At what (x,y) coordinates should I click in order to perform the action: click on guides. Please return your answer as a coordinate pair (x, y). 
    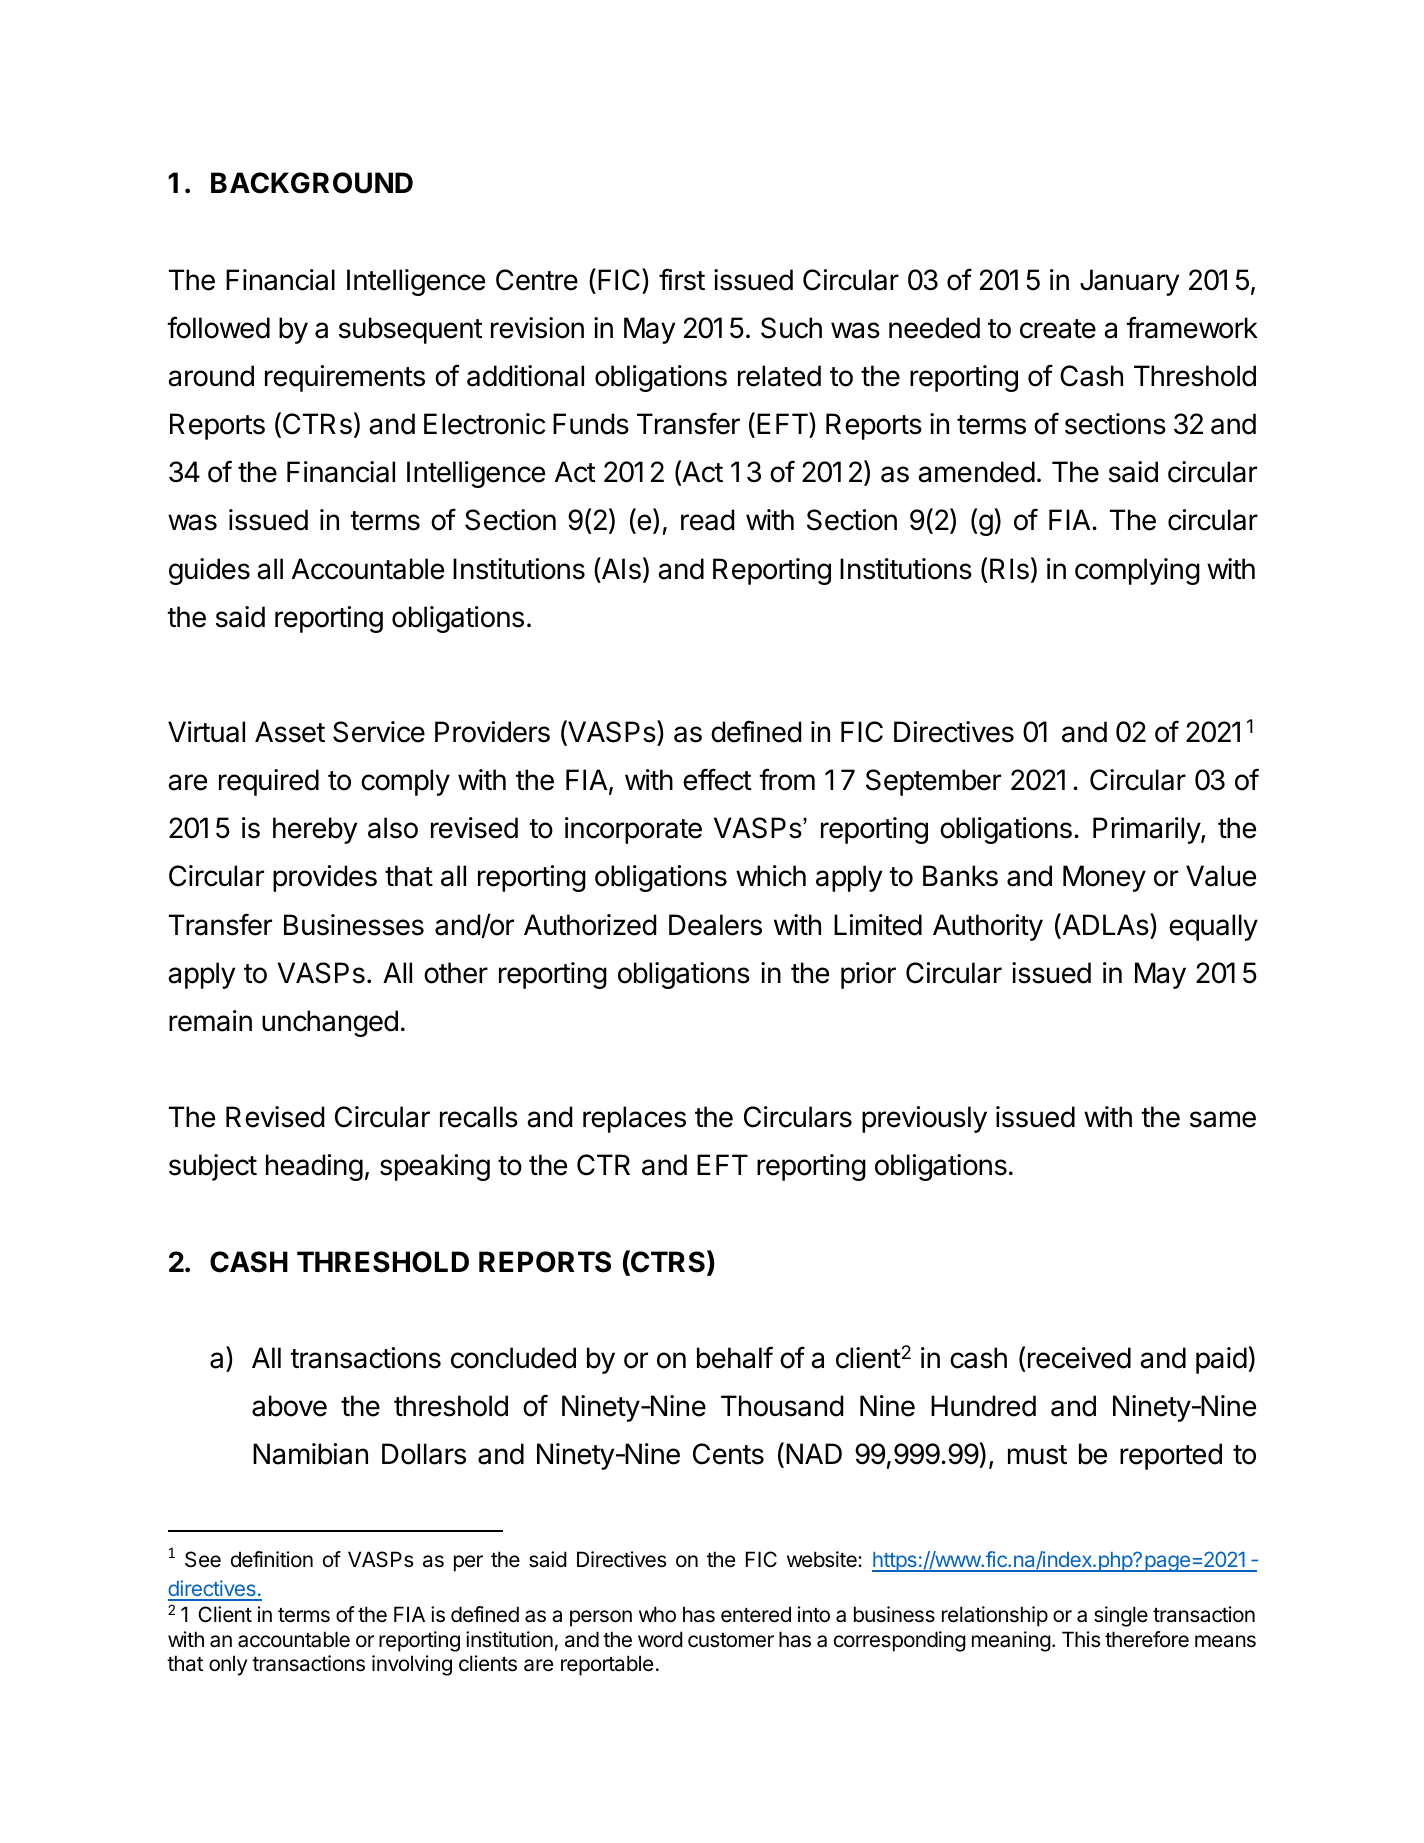
    Looking at the image, I should click on (209, 571).
